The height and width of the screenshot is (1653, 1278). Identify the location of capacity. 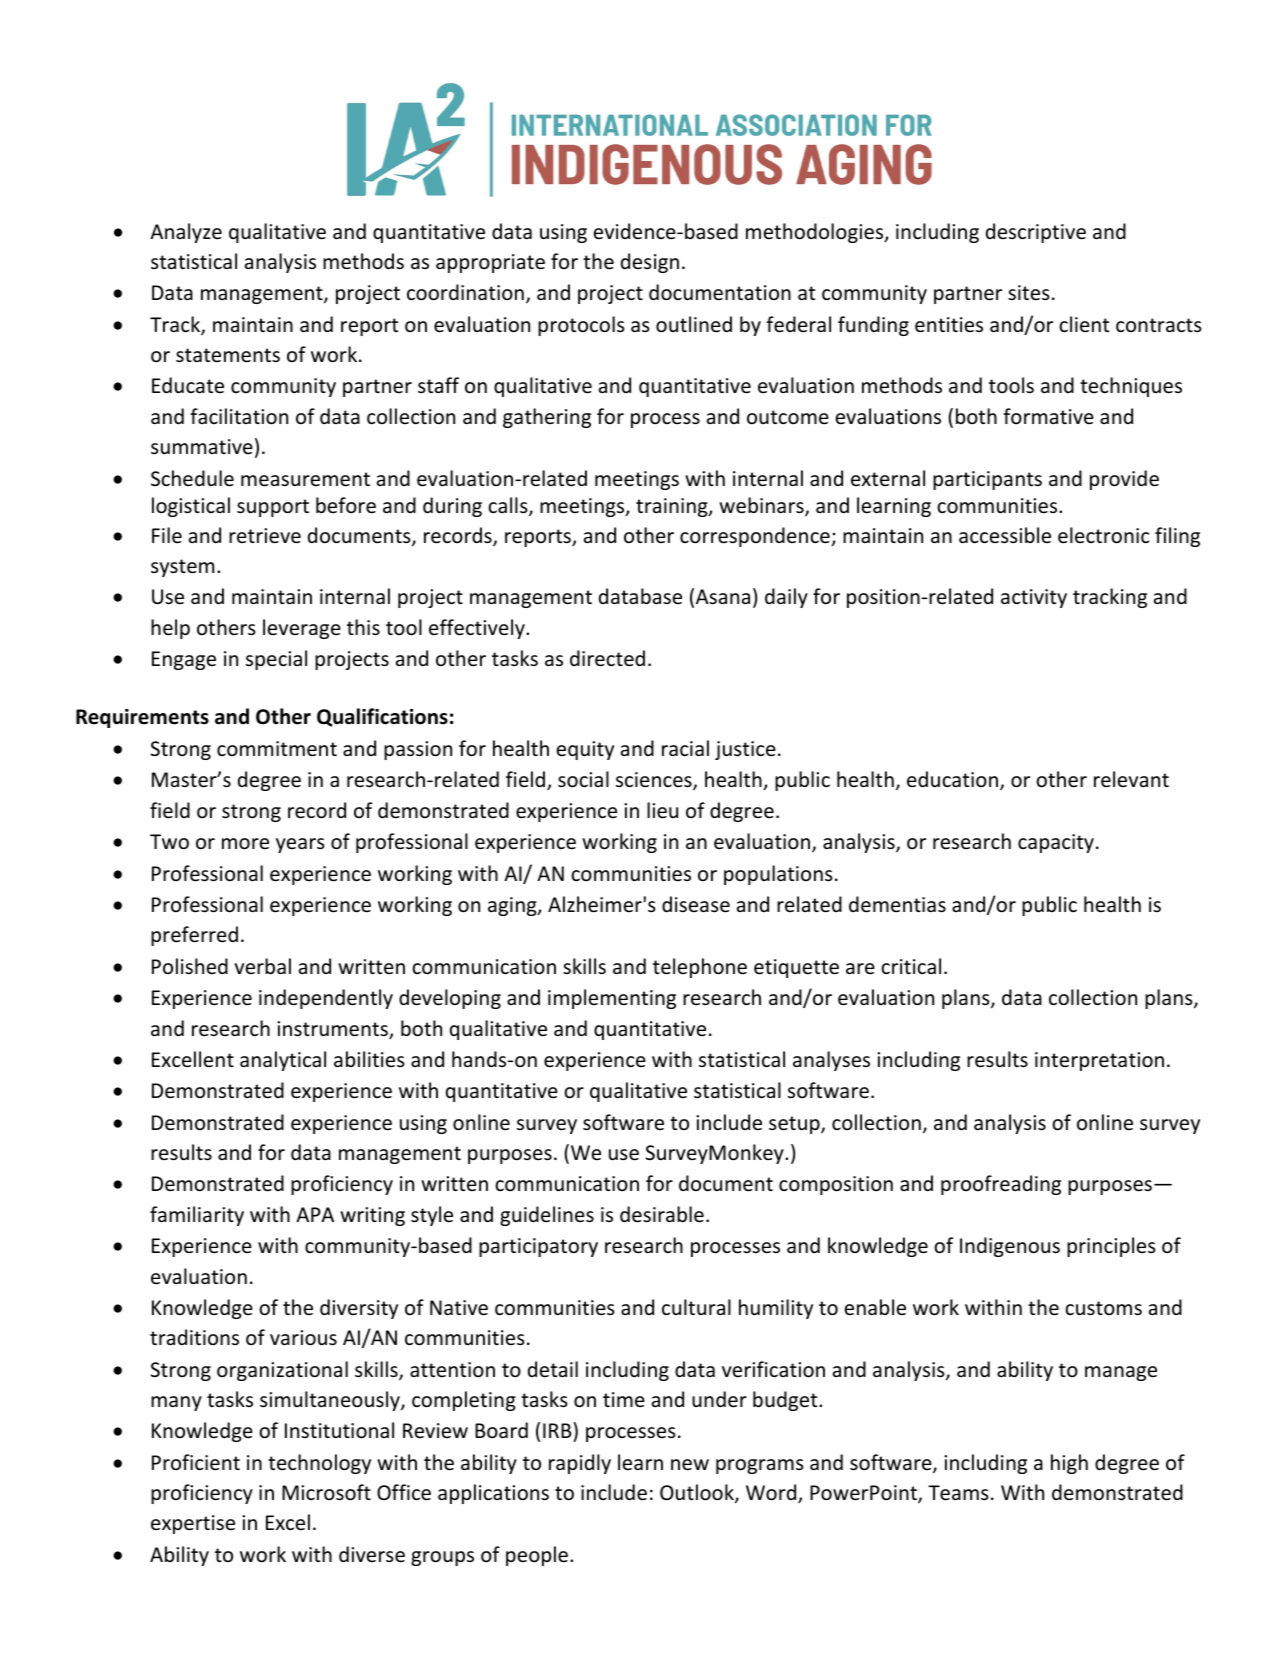
(1056, 843).
